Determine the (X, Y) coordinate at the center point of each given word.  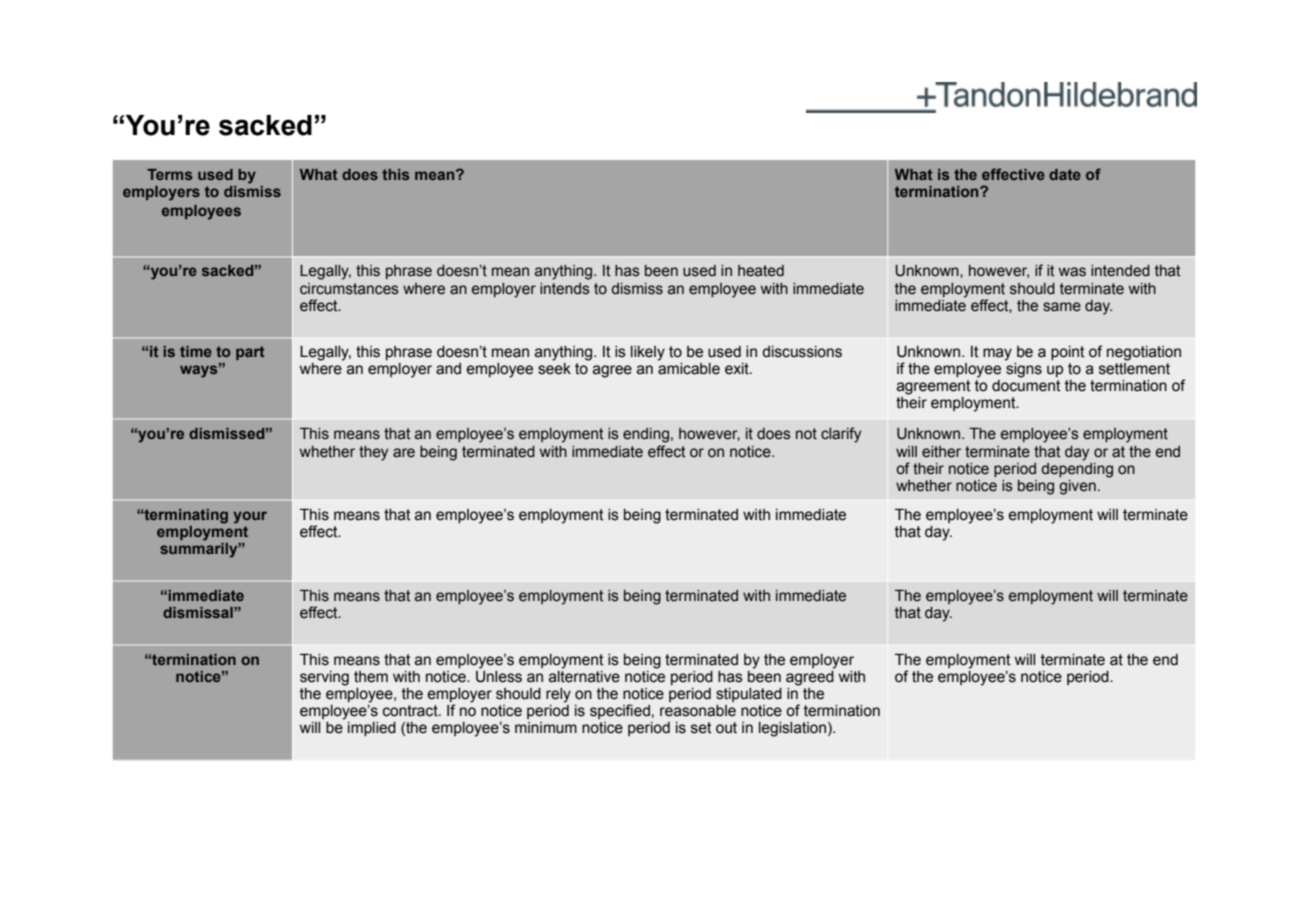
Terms (169, 174)
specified (620, 711)
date (1065, 174)
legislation (792, 729)
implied (372, 729)
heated (761, 271)
